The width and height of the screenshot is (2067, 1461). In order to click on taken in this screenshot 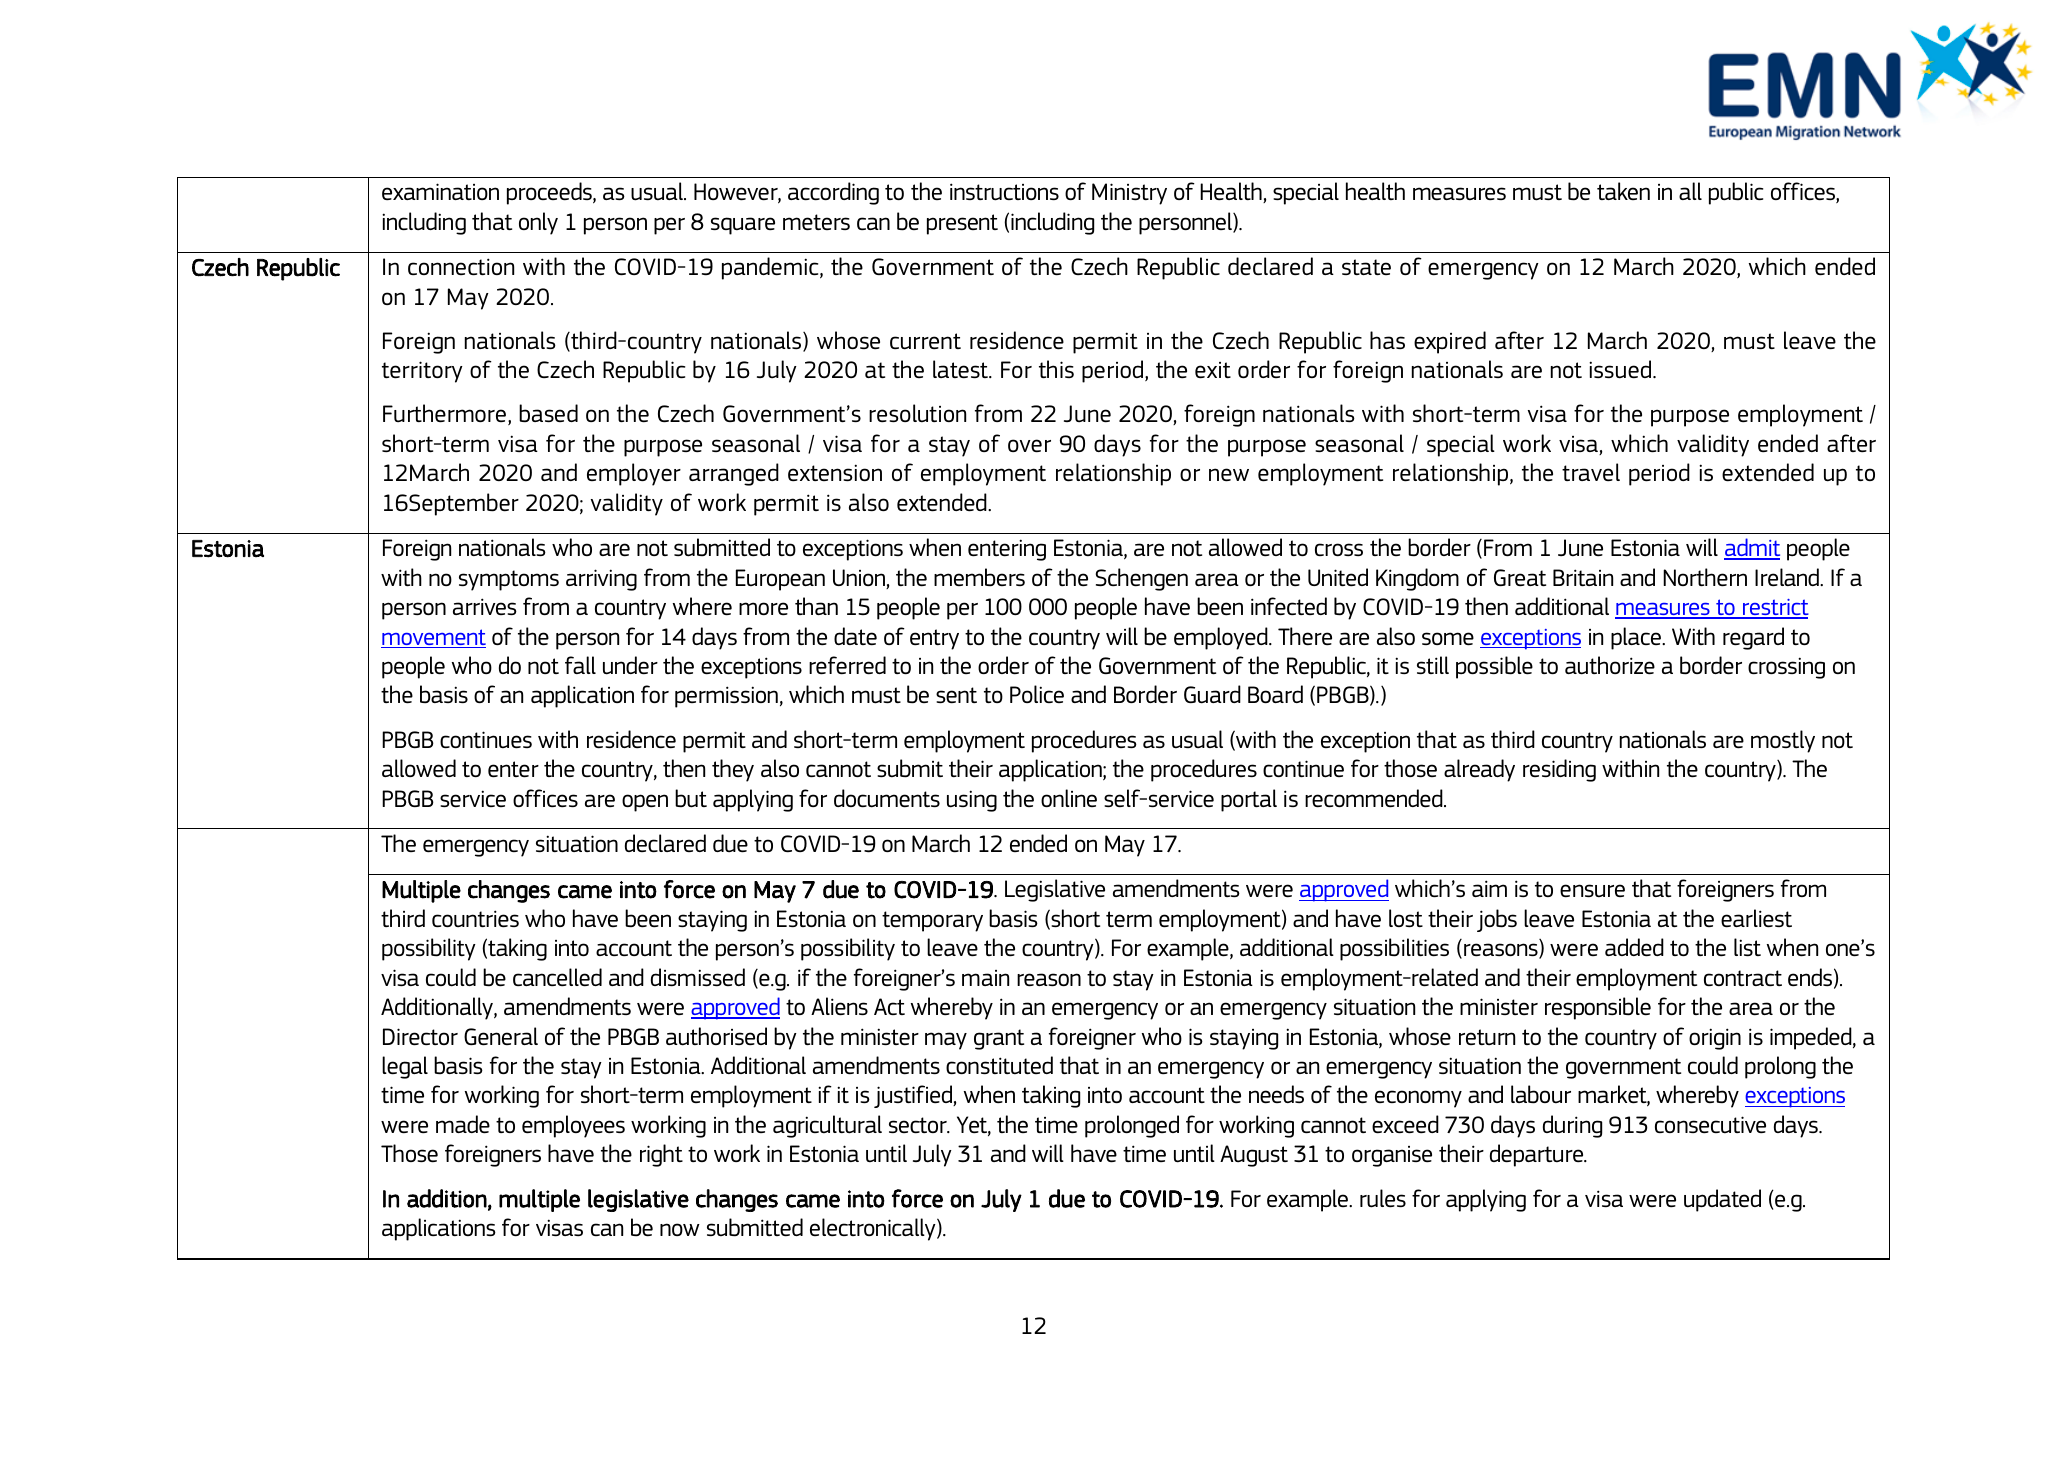, I will do `click(1623, 191)`.
